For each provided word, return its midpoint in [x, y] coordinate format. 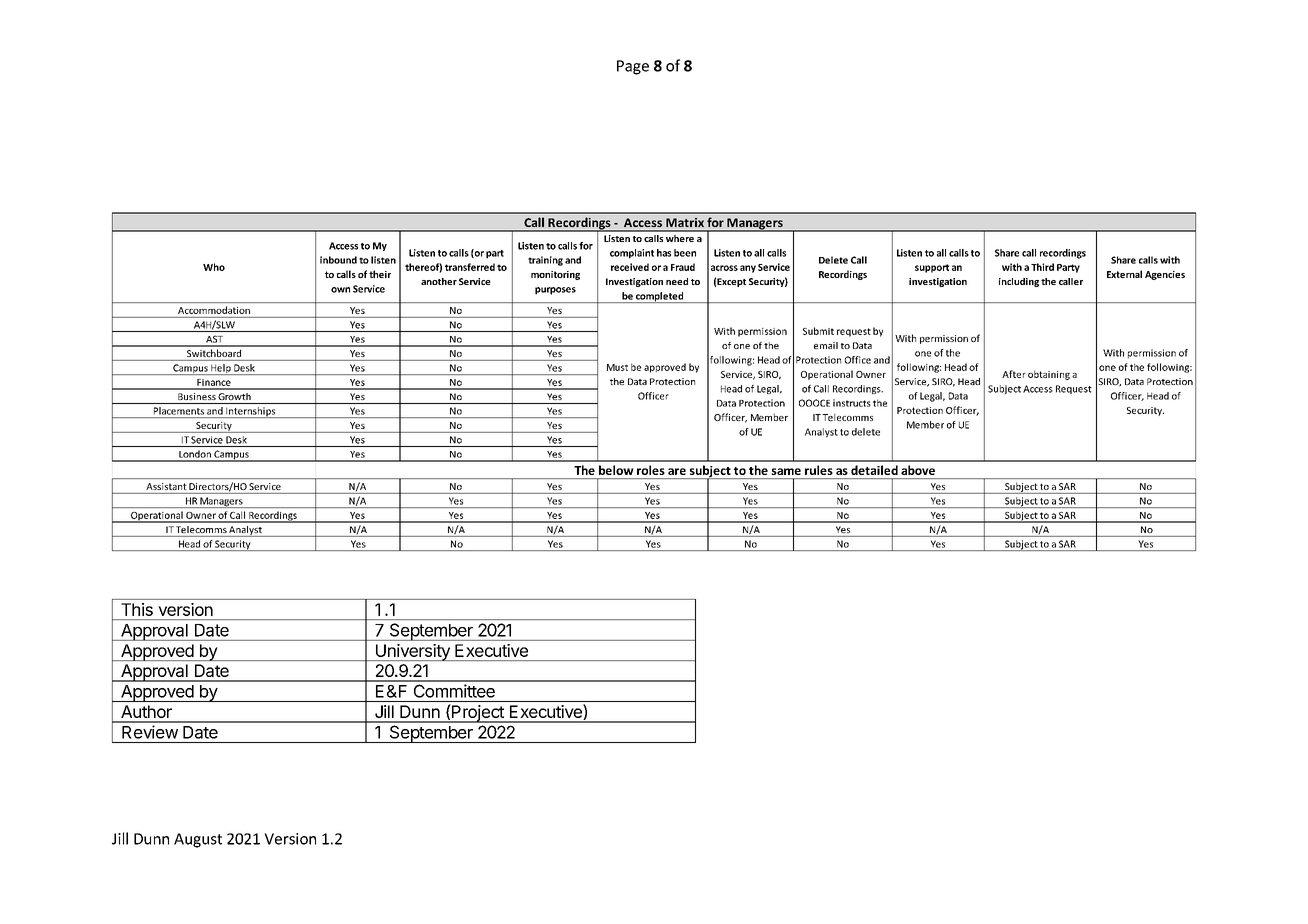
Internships [251, 412]
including [1019, 282]
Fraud [683, 267]
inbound [338, 260]
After [1014, 374]
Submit [818, 331]
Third [1042, 267]
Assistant [166, 486]
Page [633, 67]
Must [617, 367]
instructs [852, 403]
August [198, 840]
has [664, 253]
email [826, 345]
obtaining [1049, 375]
